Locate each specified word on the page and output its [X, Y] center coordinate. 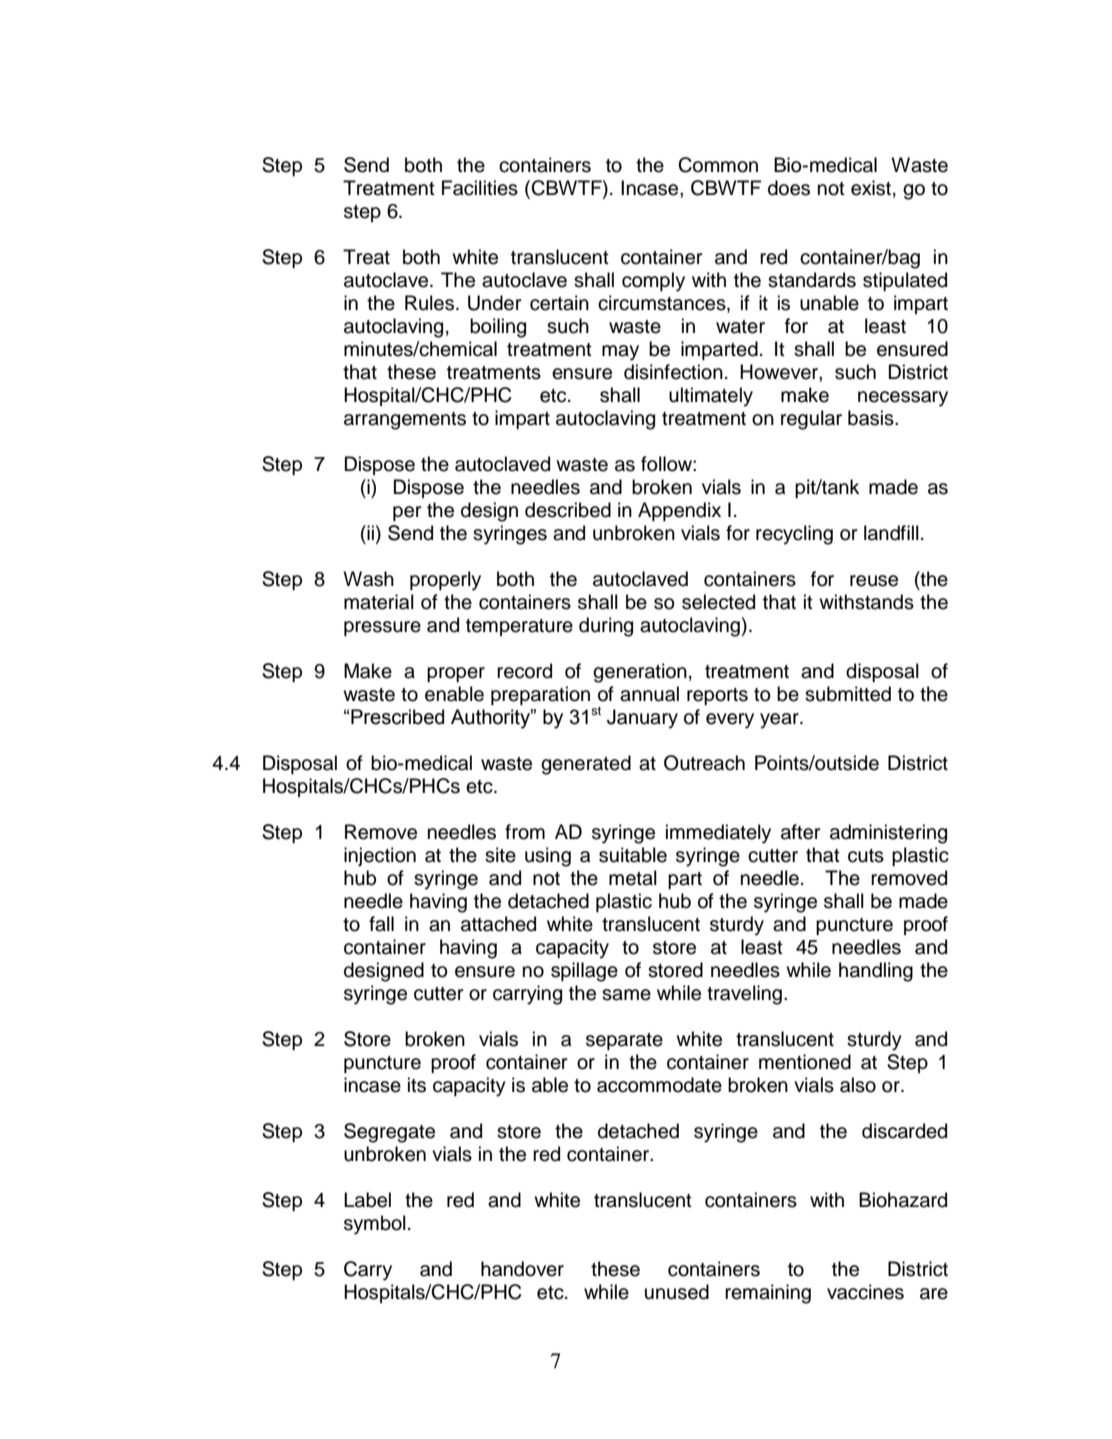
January [642, 719]
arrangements [405, 421]
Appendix [679, 511]
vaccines [865, 1292]
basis [872, 418]
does [789, 188]
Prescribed [397, 717]
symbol [375, 1225]
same [626, 995]
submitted [848, 694]
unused [677, 1292]
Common [718, 165]
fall [381, 924]
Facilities [480, 188]
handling [876, 972]
